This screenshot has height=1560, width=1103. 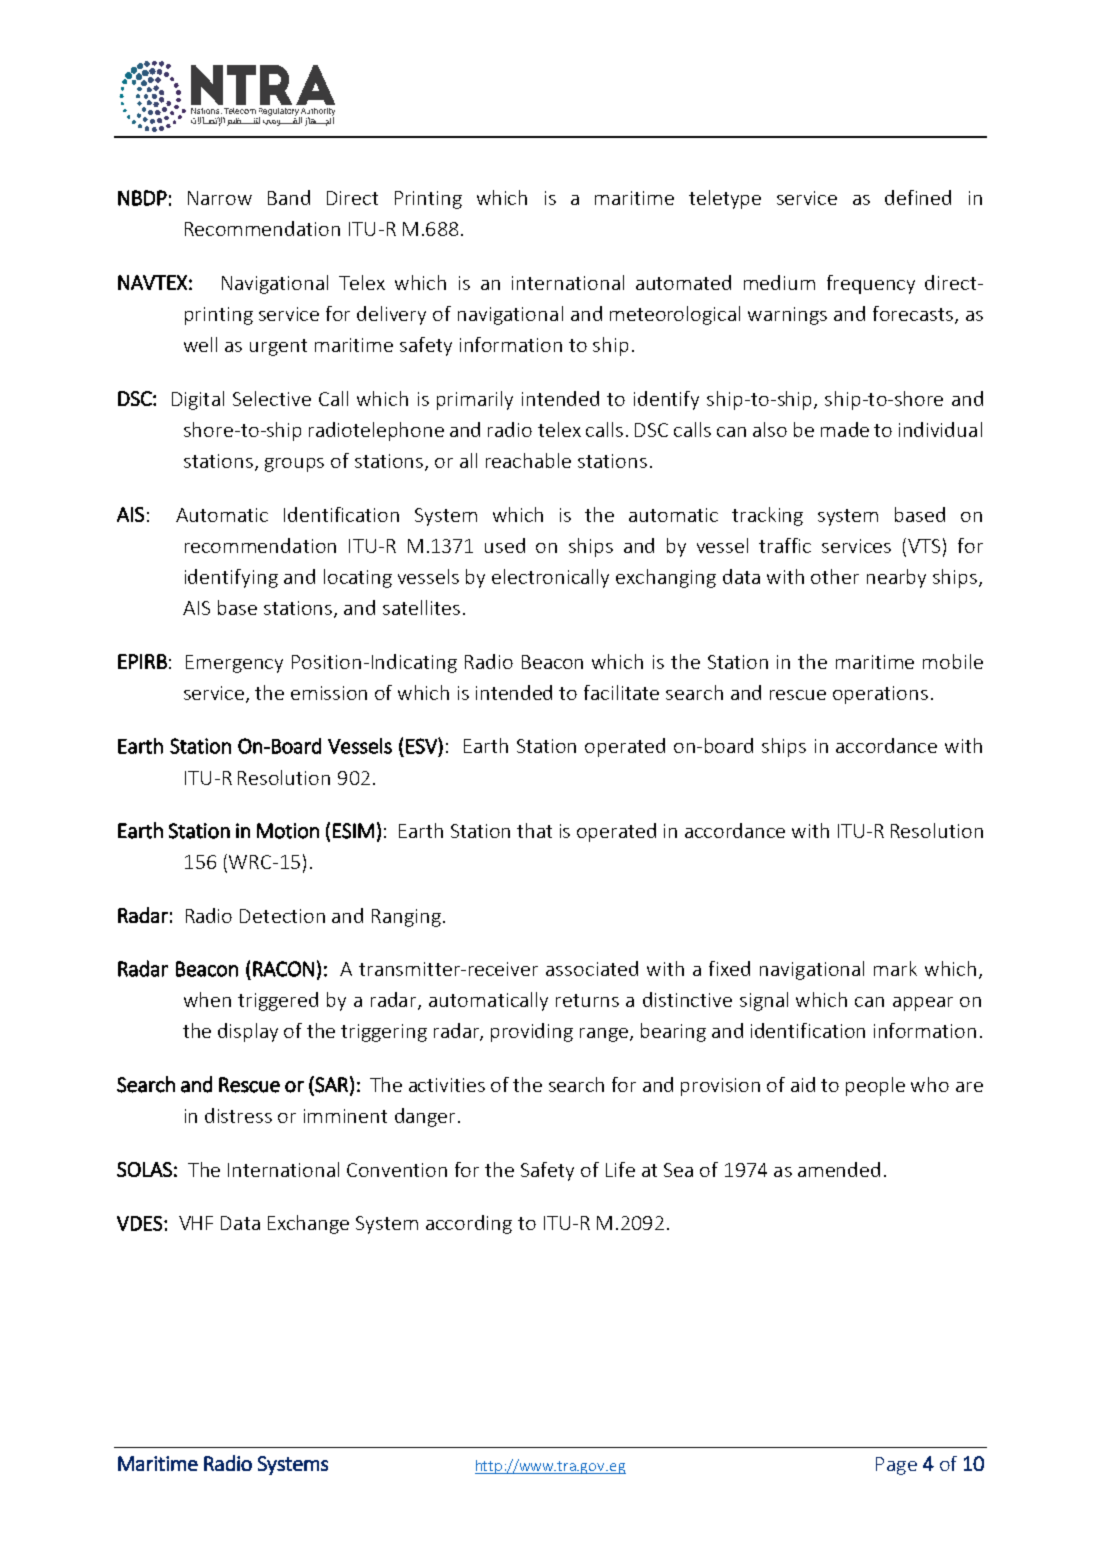 What do you see at coordinates (871, 284) in the screenshot?
I see `frequency` at bounding box center [871, 284].
